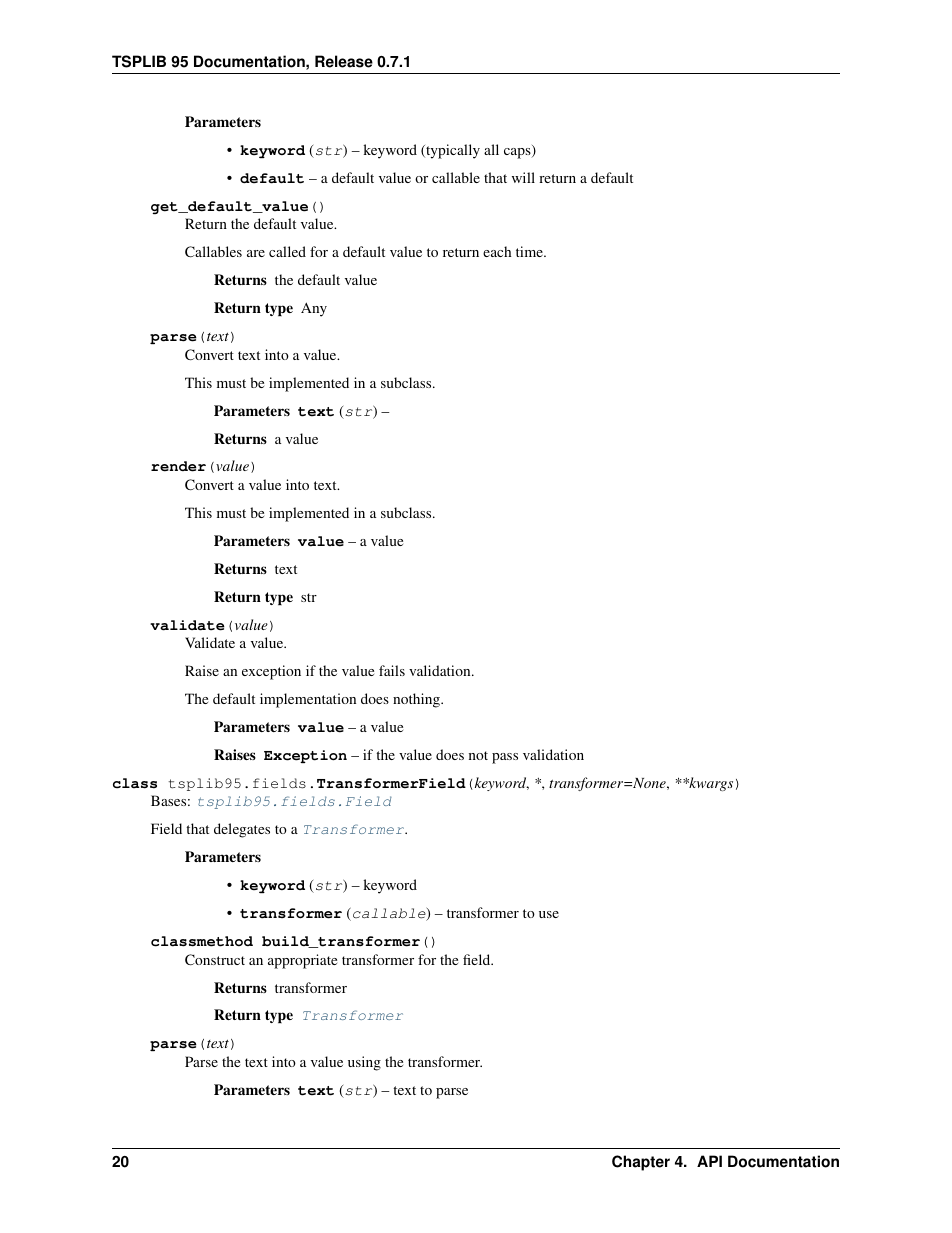 The width and height of the page is (952, 1233). What do you see at coordinates (523, 177) in the page?
I see `will` at bounding box center [523, 177].
